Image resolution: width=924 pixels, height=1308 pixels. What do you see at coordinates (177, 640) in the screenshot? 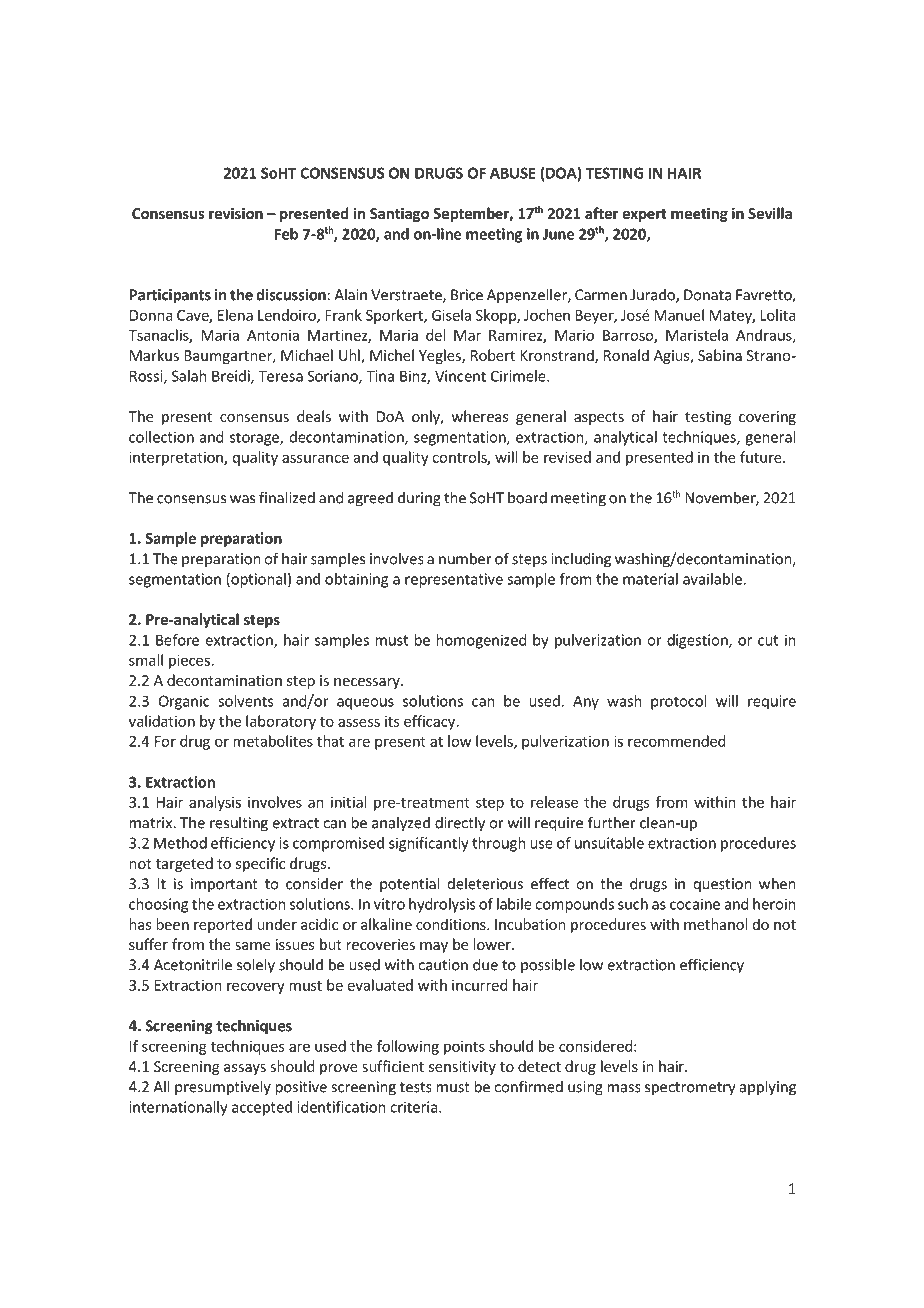
I see `Before` at bounding box center [177, 640].
